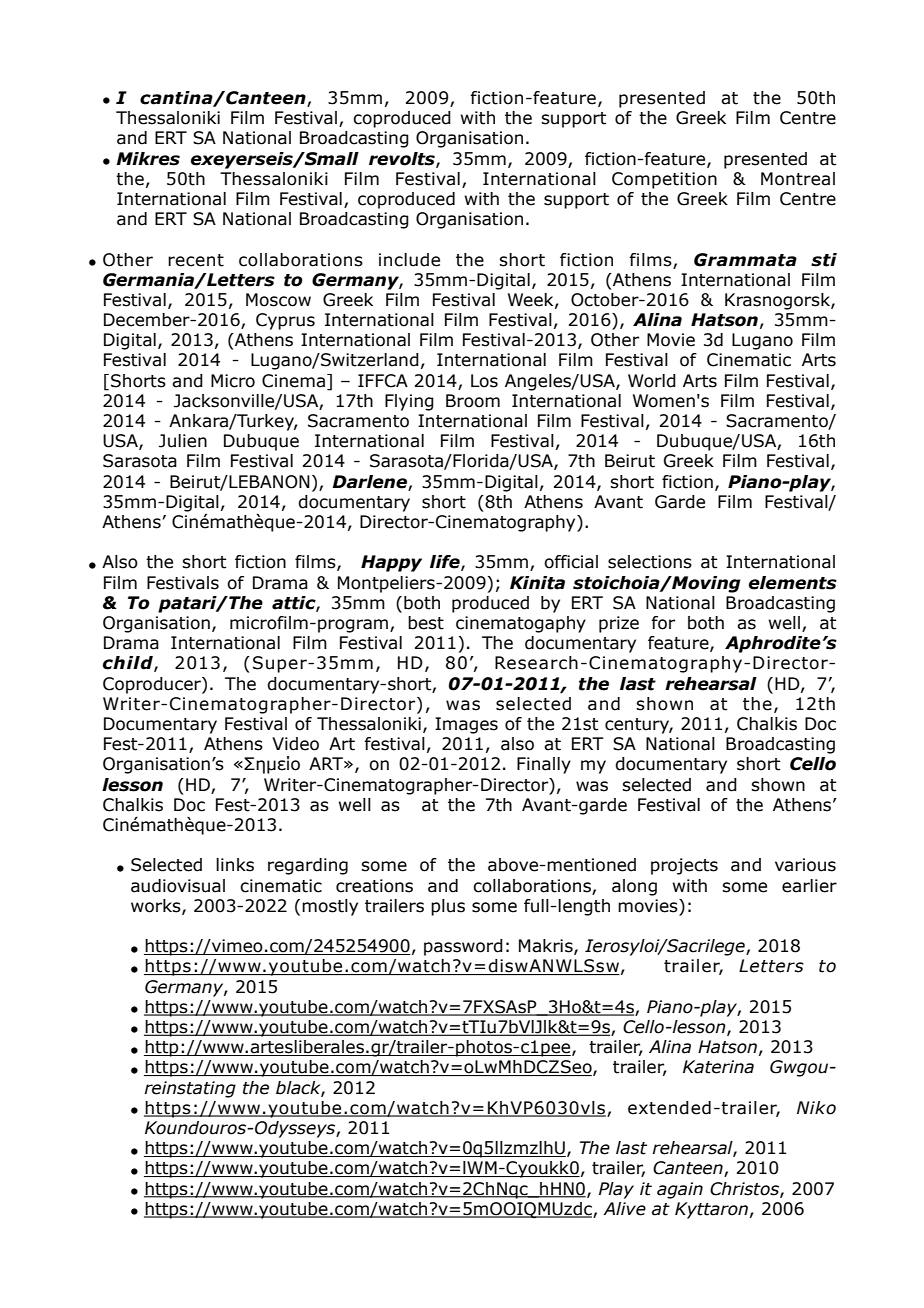  Describe the element at coordinates (330, 907) in the page. I see `mostly` at that location.
